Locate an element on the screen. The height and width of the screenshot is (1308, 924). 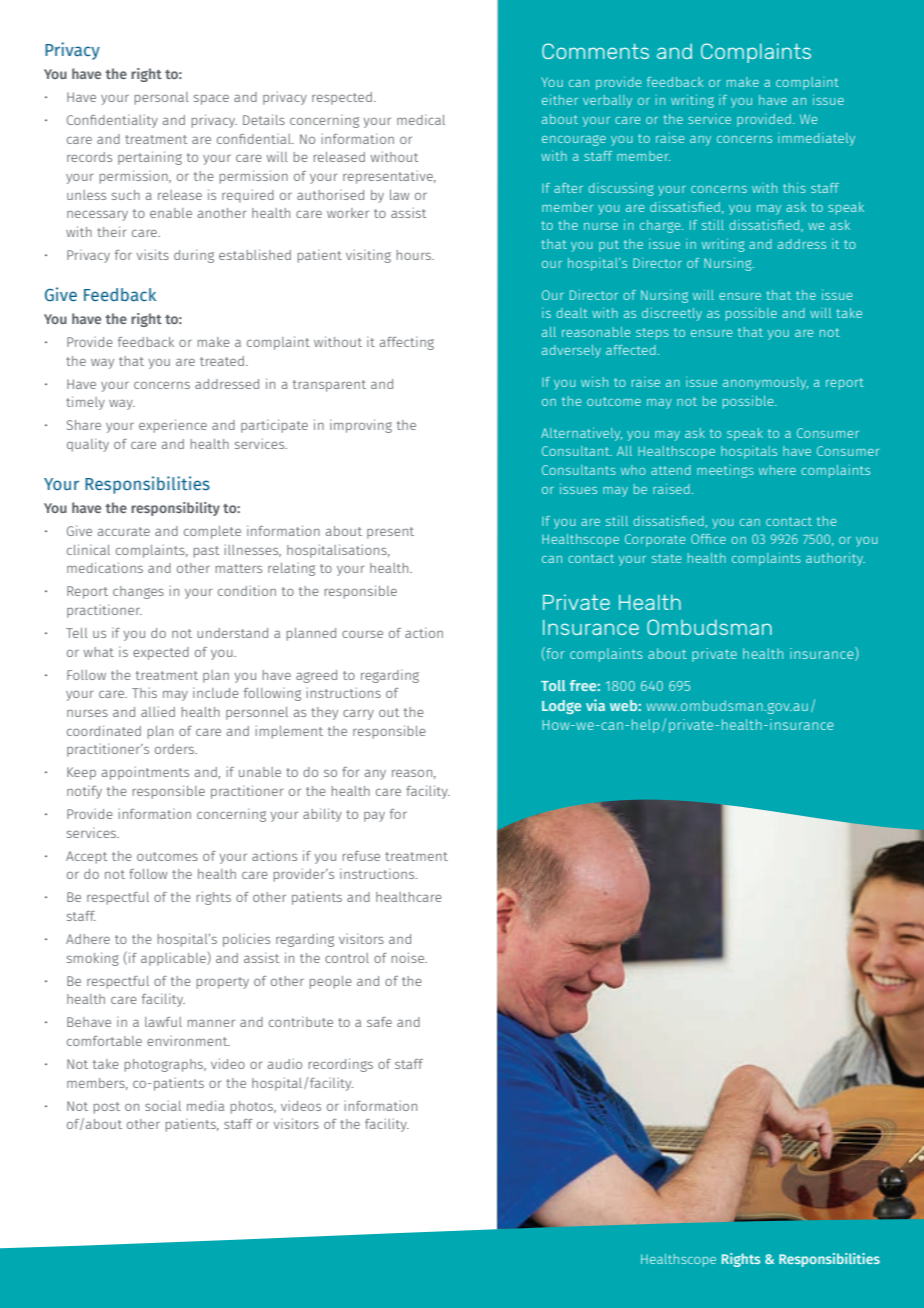
appointments is located at coordinates (145, 773).
